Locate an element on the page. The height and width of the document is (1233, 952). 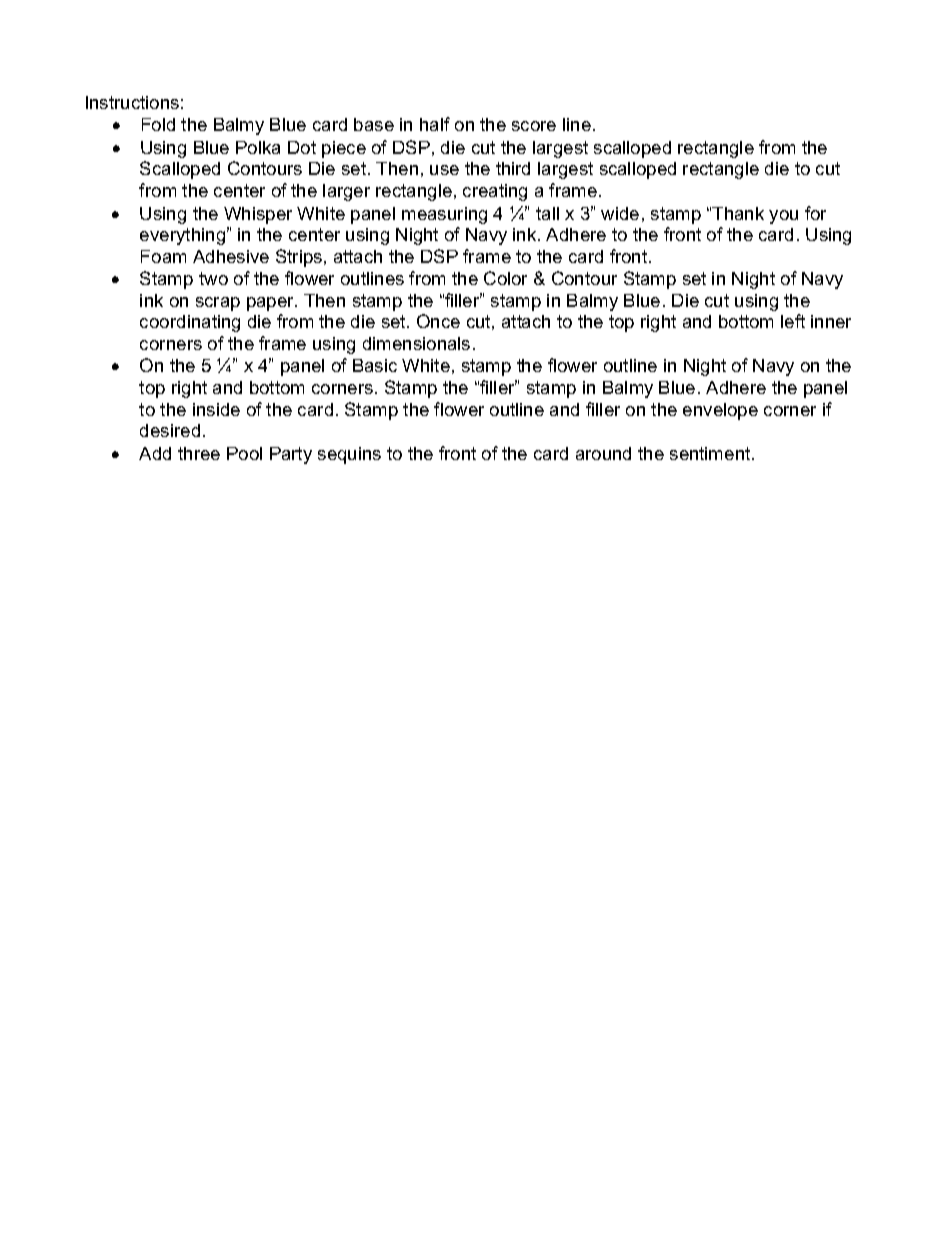
Polka is located at coordinates (258, 147).
